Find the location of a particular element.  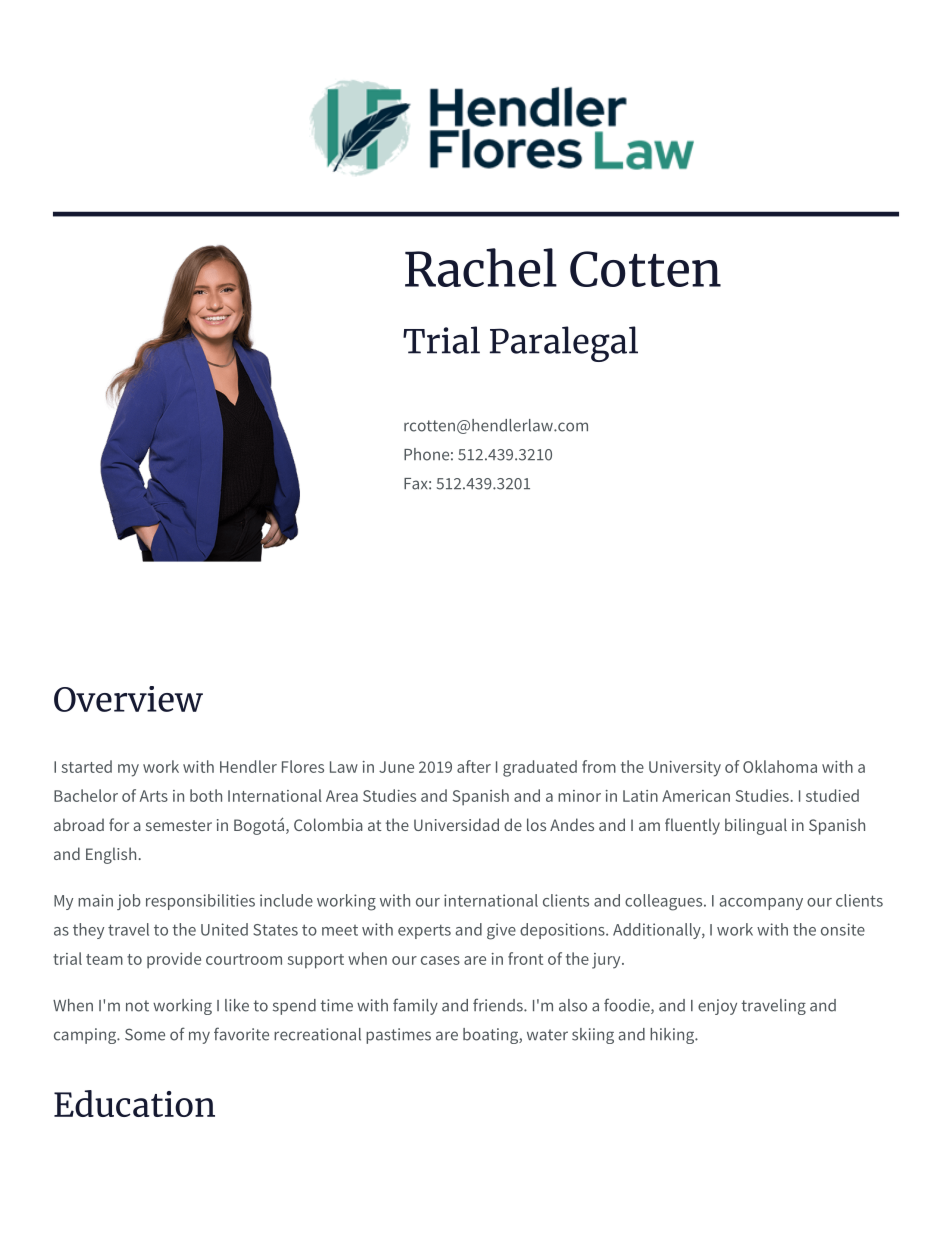

Rachel is located at coordinates (481, 267).
